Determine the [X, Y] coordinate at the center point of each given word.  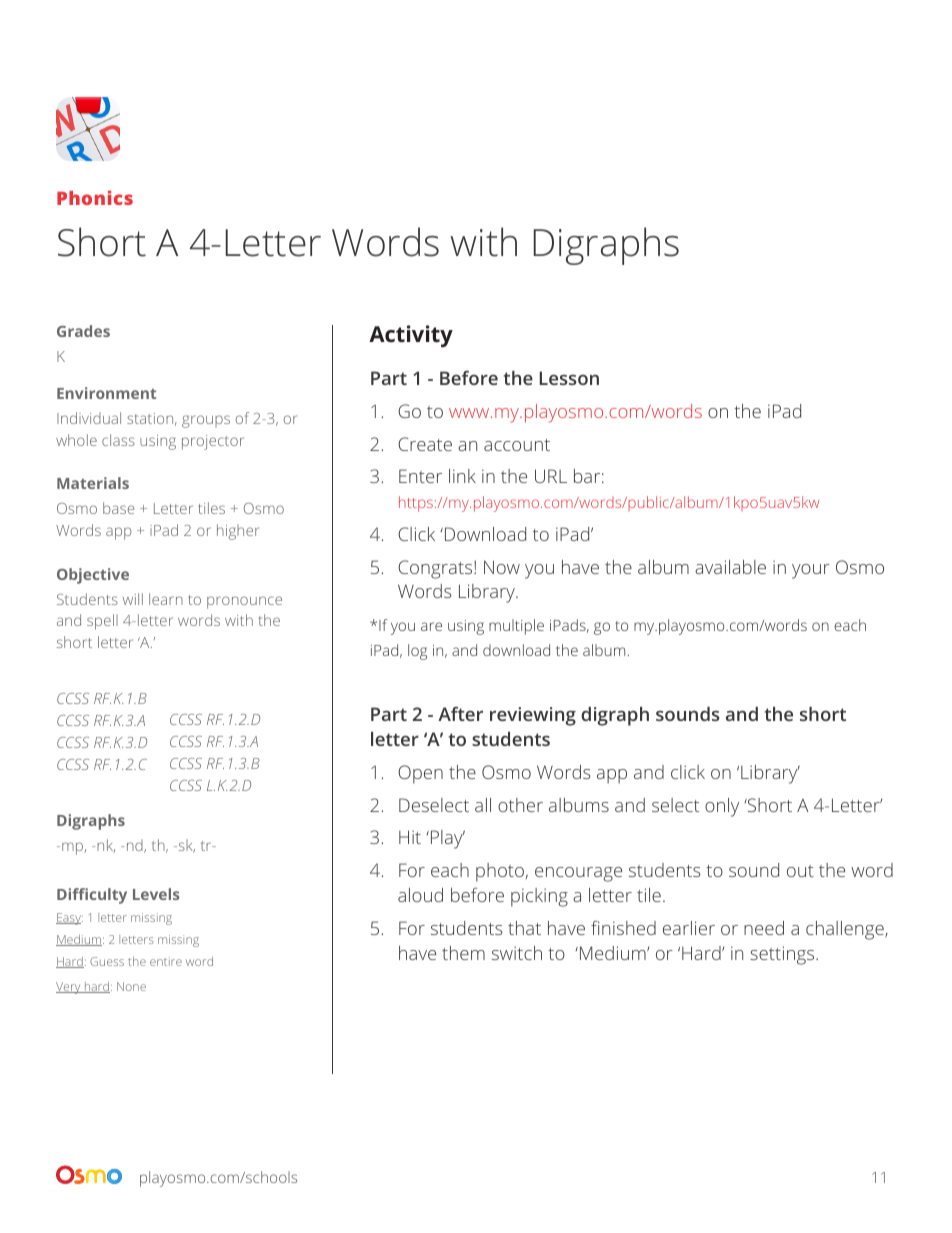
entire [166, 961]
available [730, 567]
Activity [411, 336]
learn [166, 599]
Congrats [436, 569]
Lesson [569, 378]
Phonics [95, 197]
